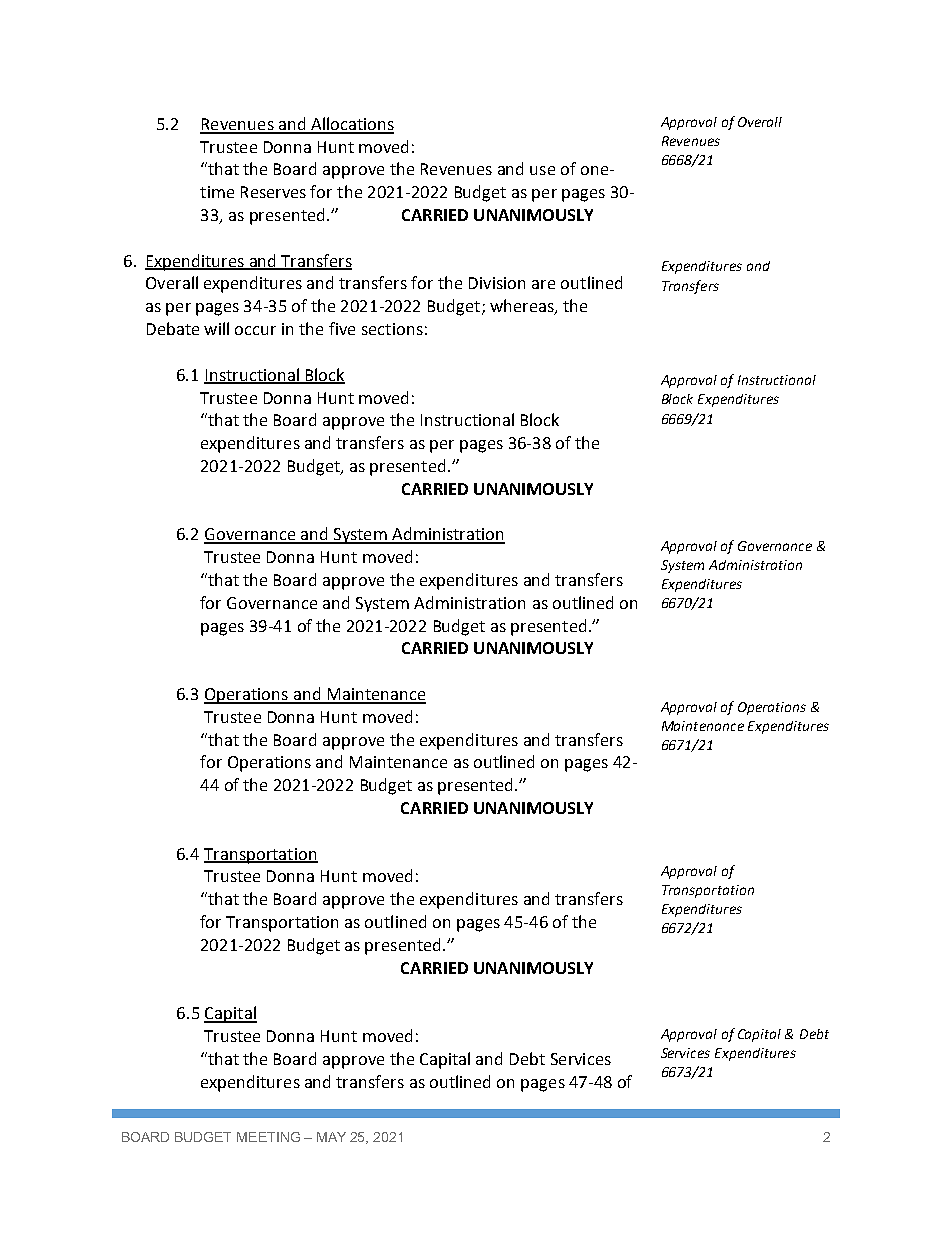 This image has height=1233, width=952. I want to click on occur, so click(255, 330).
